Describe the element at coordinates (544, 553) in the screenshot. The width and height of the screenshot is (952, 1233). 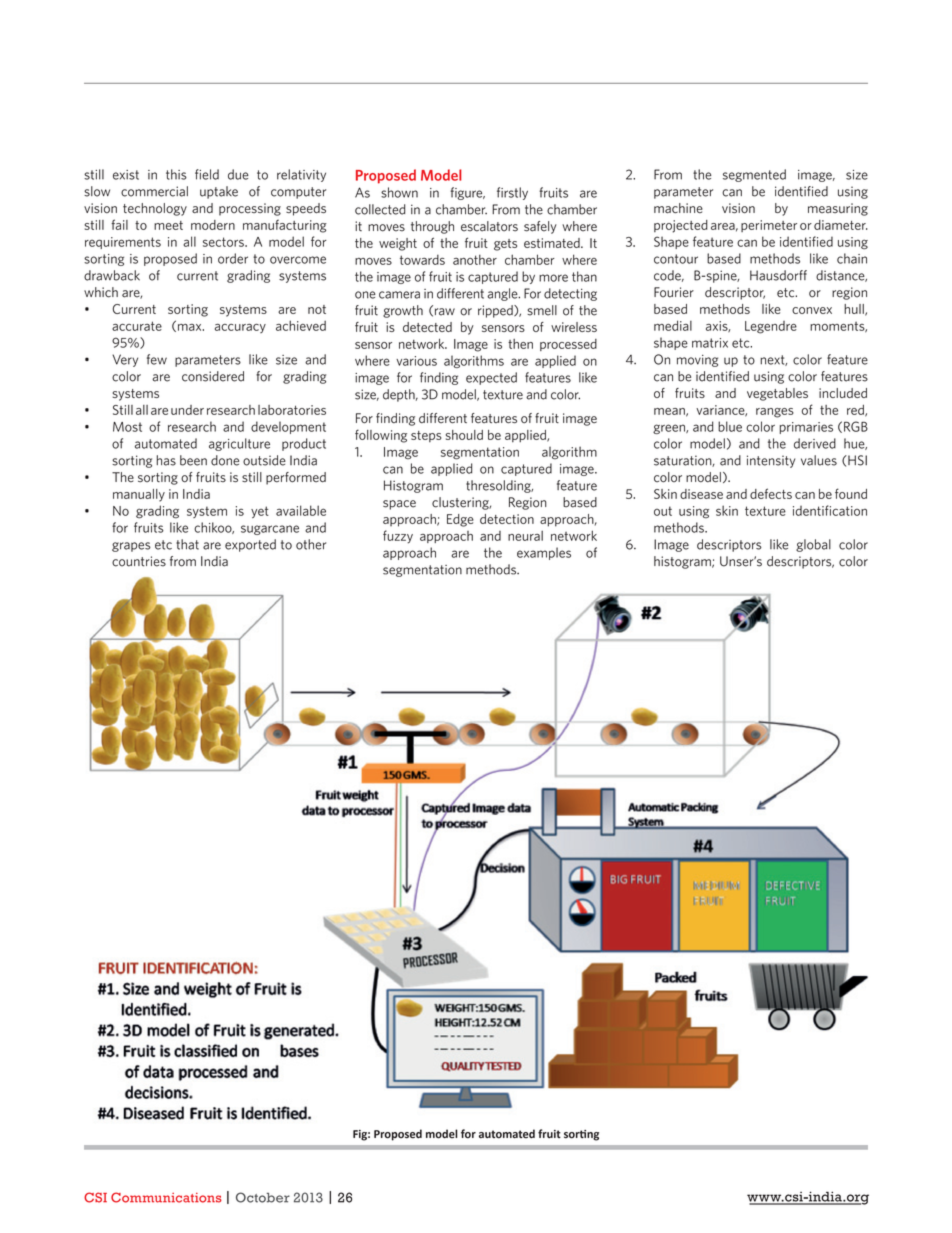
I see `examples` at that location.
